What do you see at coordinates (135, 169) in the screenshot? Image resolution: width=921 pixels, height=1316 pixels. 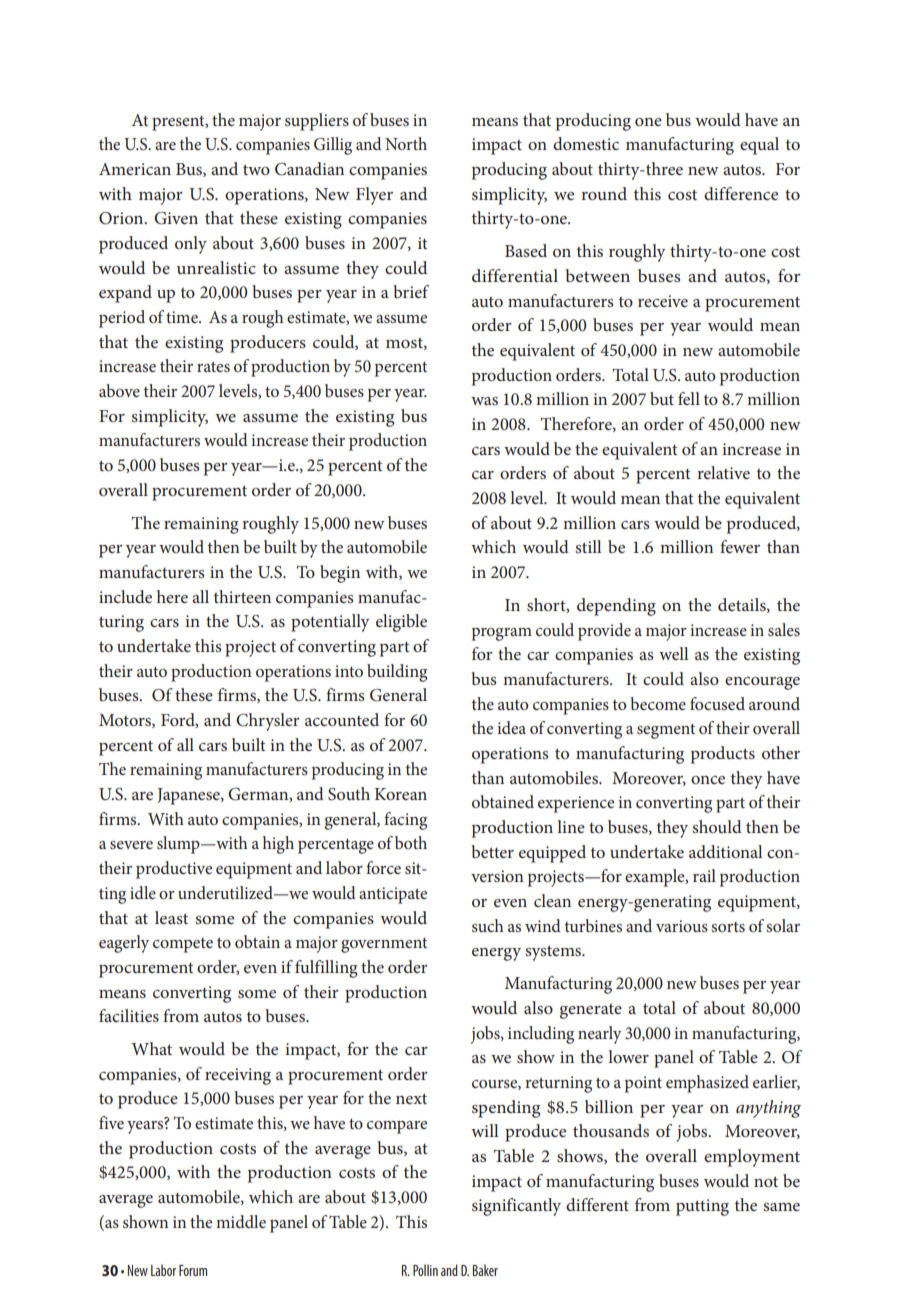 I see `American` at bounding box center [135, 169].
